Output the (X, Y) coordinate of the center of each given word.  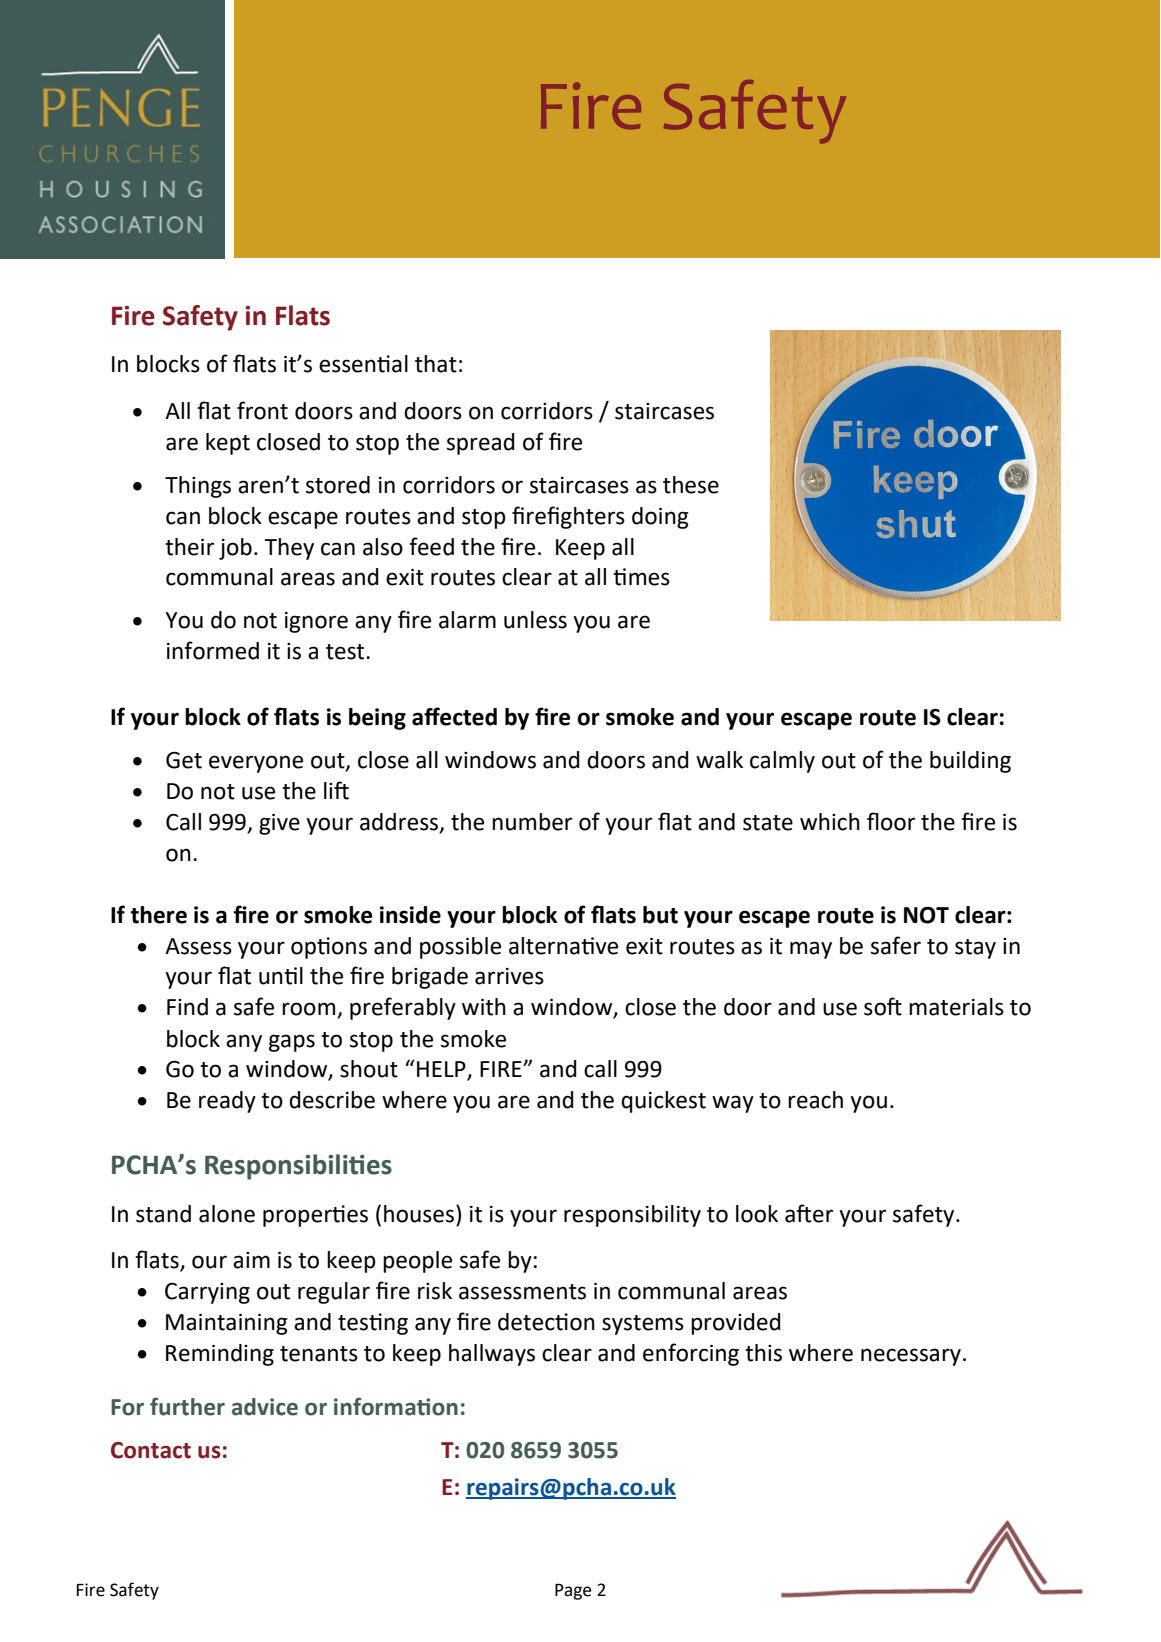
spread (481, 444)
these (691, 485)
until (281, 976)
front (262, 410)
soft (883, 1006)
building (970, 762)
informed (213, 650)
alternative (563, 946)
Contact (151, 1450)
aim (251, 1260)
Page (573, 1592)
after (809, 1213)
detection (546, 1322)
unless (535, 620)
